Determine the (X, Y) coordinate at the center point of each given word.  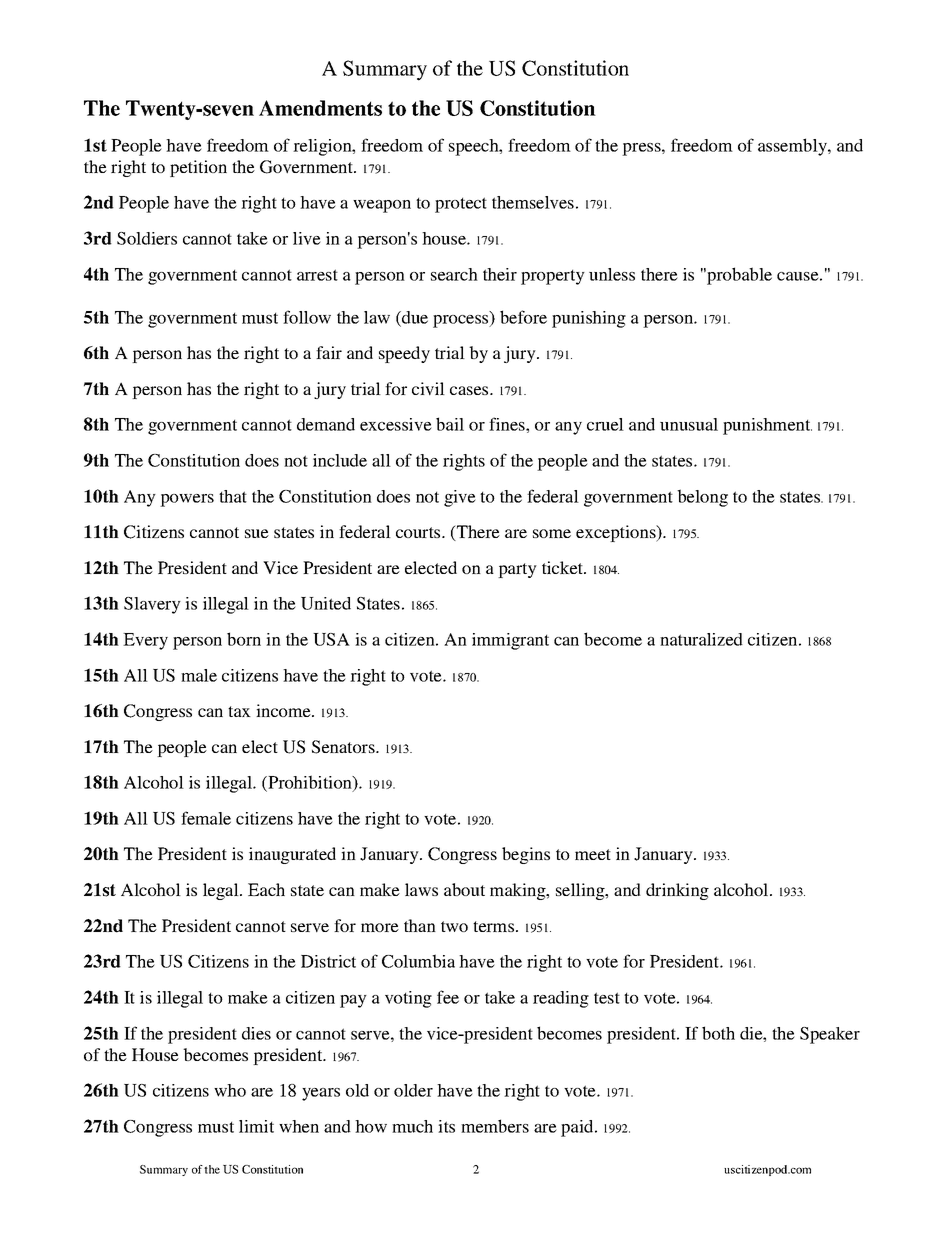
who (230, 1090)
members (495, 1126)
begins (526, 855)
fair (329, 352)
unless (612, 274)
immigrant (510, 641)
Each (266, 889)
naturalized (701, 639)
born (244, 639)
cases (470, 390)
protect (461, 205)
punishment (767, 426)
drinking (677, 891)
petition (198, 168)
